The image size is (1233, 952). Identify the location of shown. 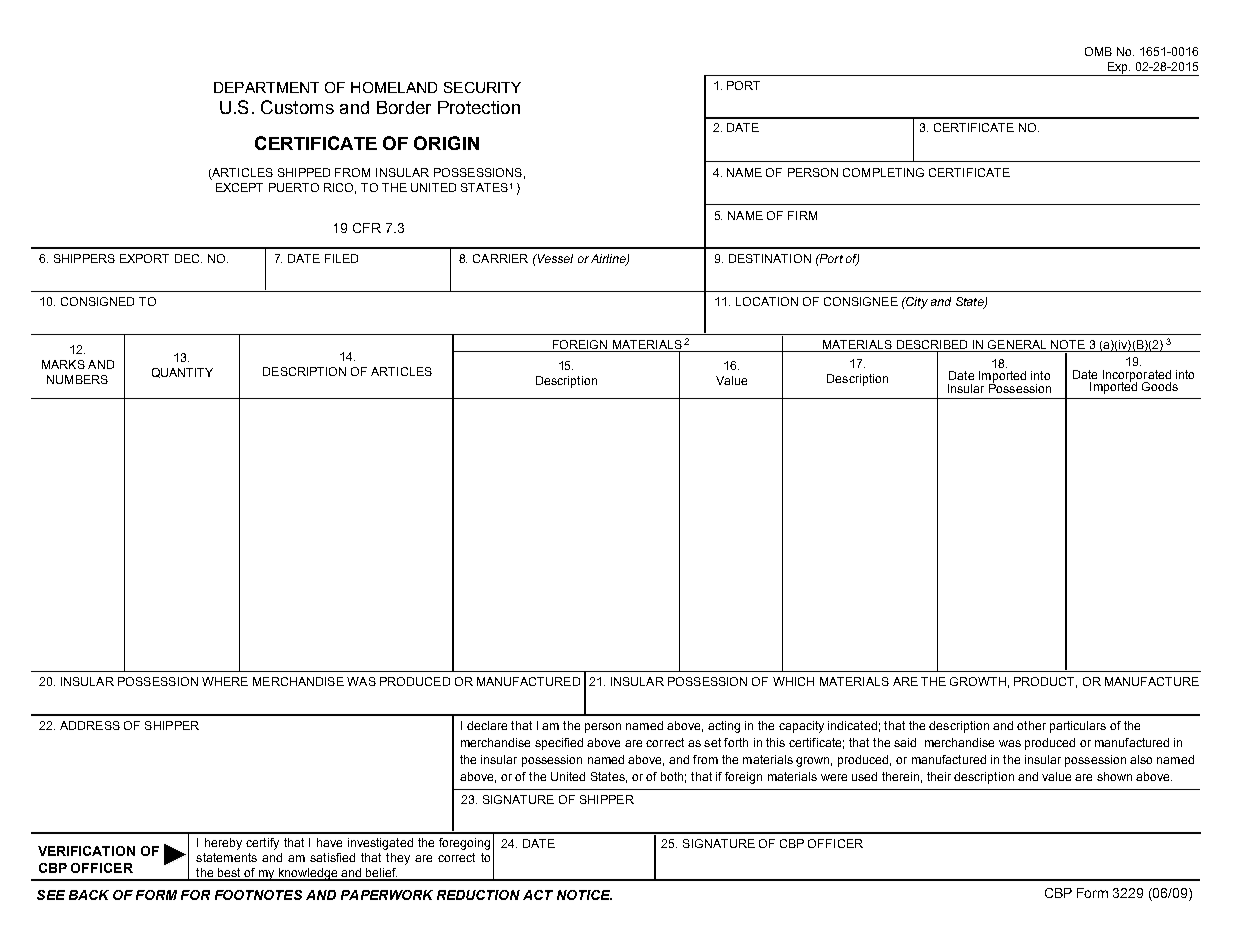
(1114, 776).
